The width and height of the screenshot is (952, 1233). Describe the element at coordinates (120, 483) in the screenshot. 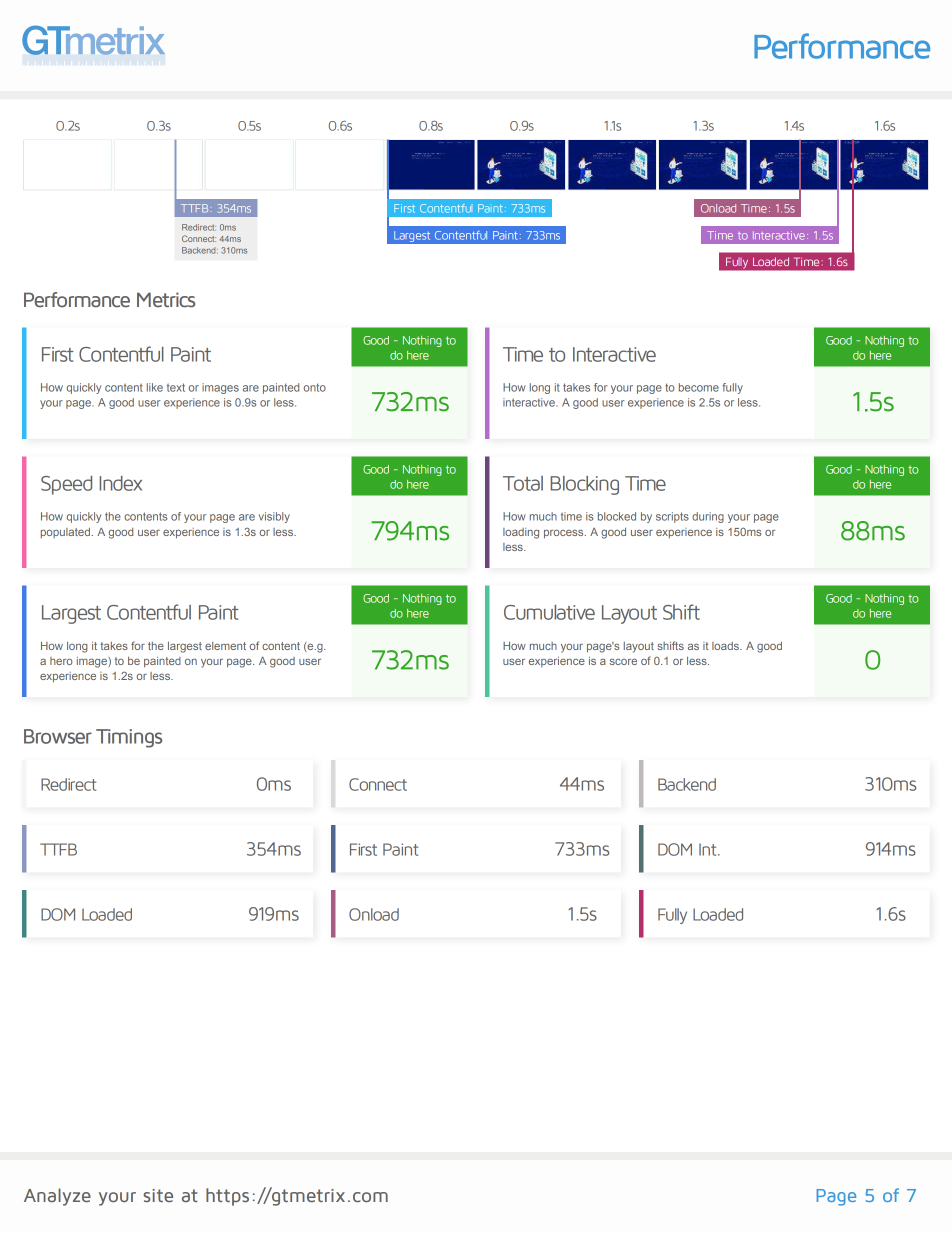

I see `Index` at that location.
